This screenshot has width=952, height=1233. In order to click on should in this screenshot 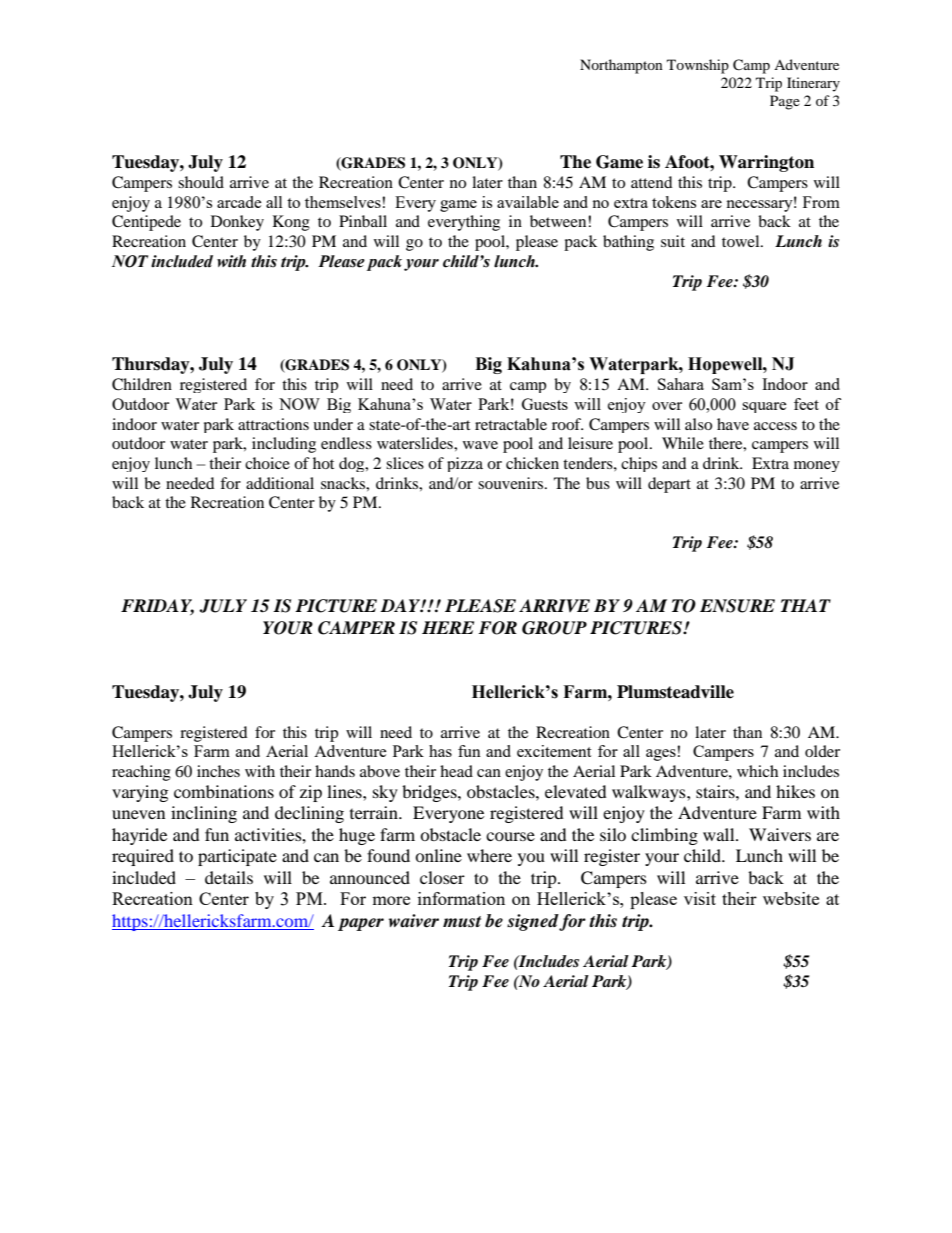, I will do `click(201, 182)`.
